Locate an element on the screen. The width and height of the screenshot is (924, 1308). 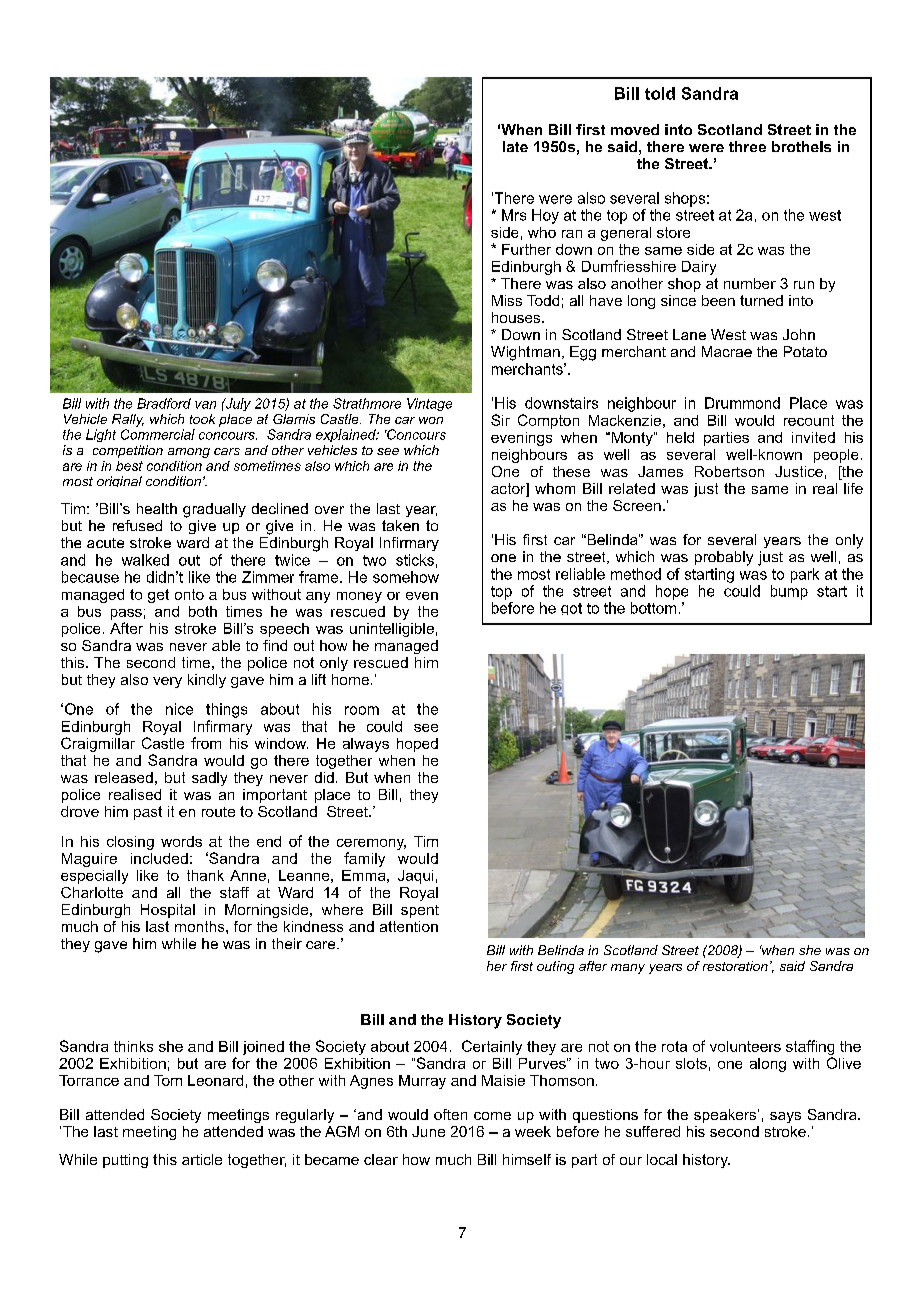
spent is located at coordinates (420, 911).
